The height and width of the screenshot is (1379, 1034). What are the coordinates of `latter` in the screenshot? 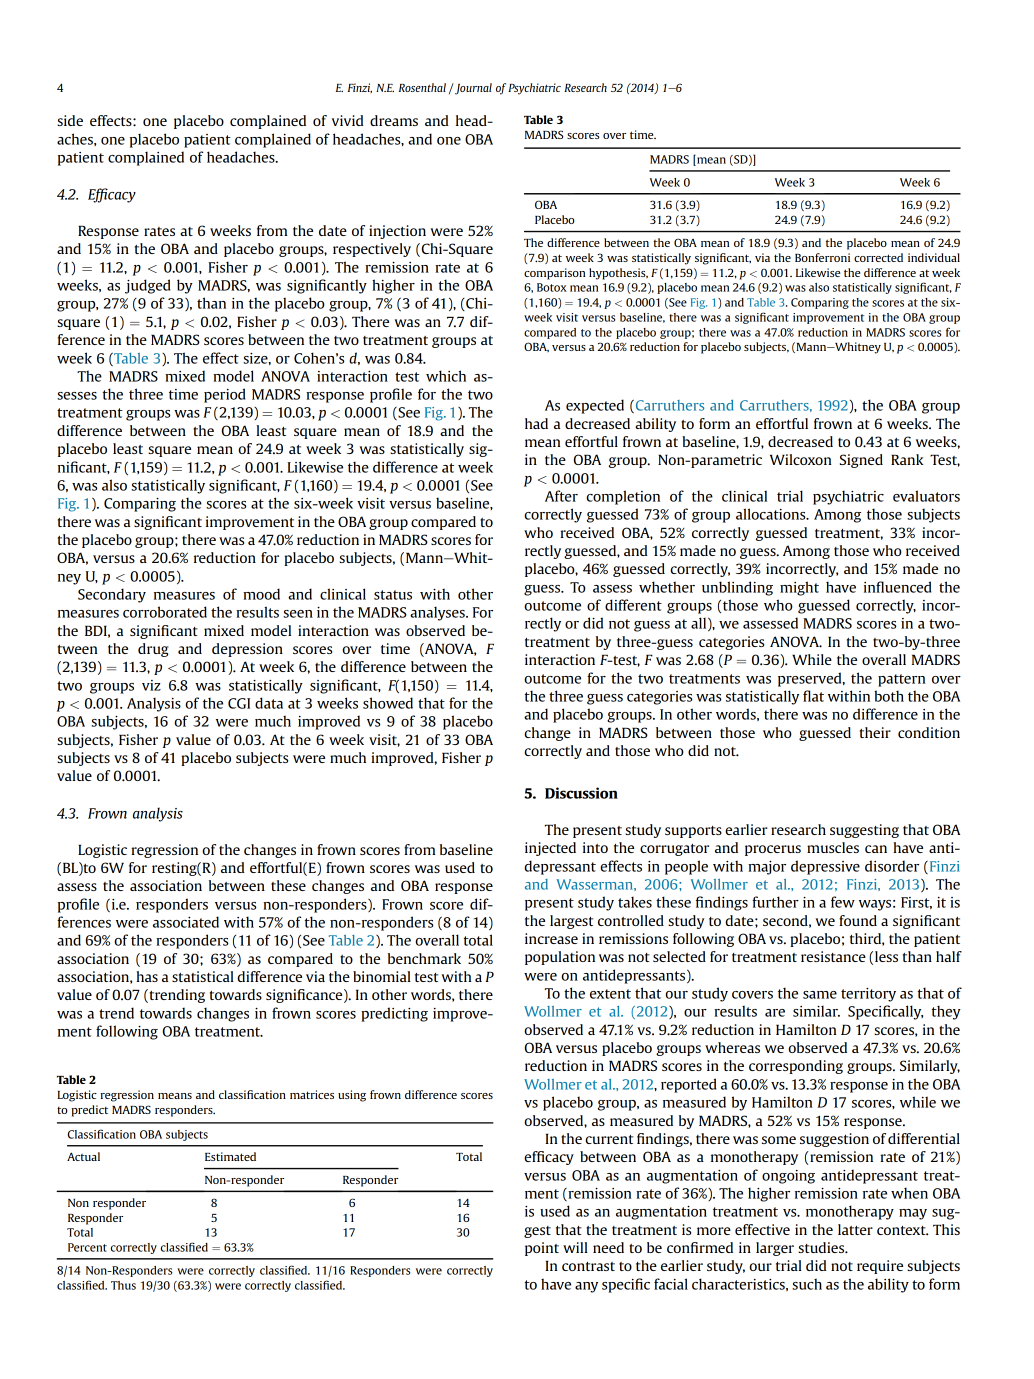 It's located at (855, 1229).
